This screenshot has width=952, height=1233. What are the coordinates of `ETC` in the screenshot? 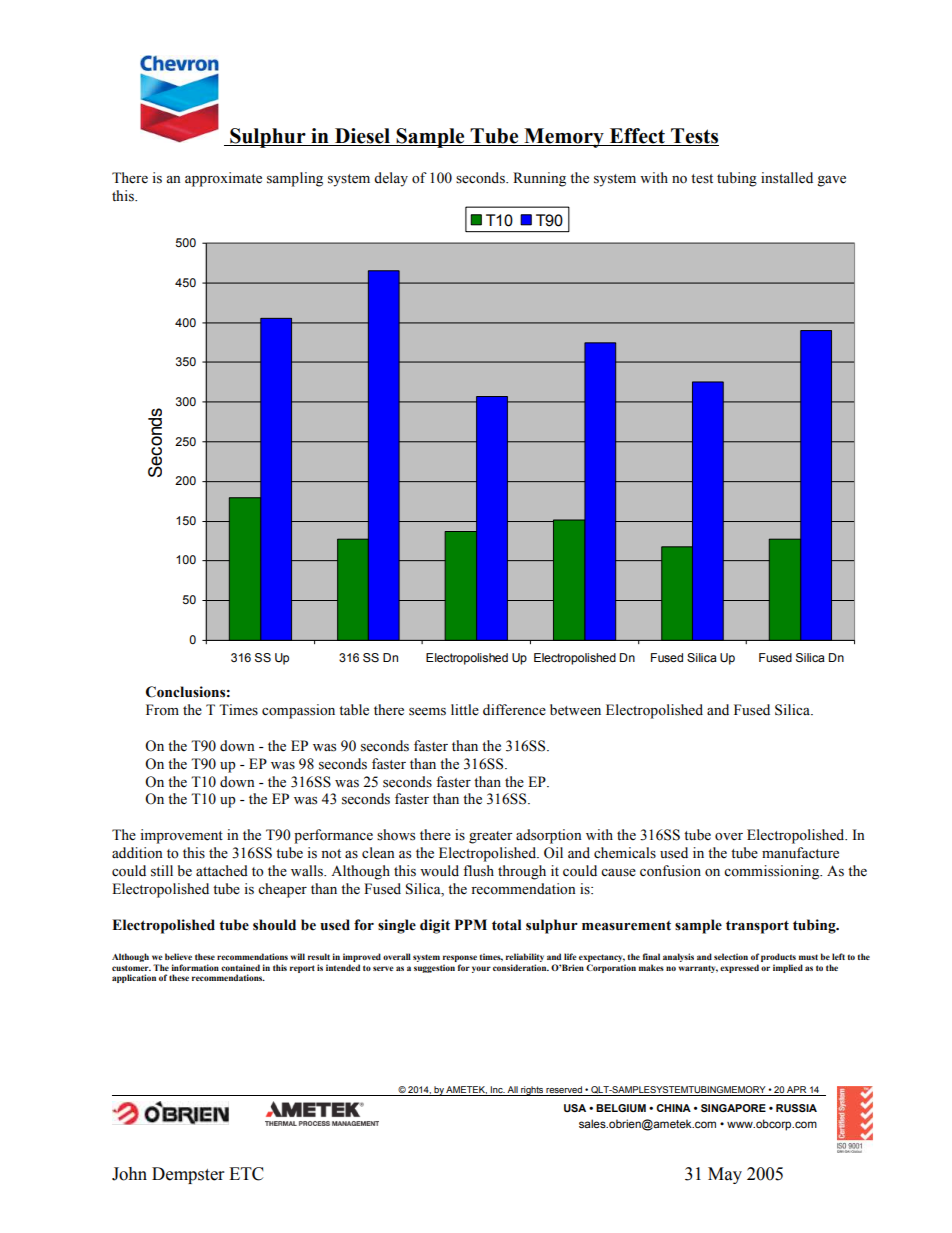 It's located at (246, 1174).
